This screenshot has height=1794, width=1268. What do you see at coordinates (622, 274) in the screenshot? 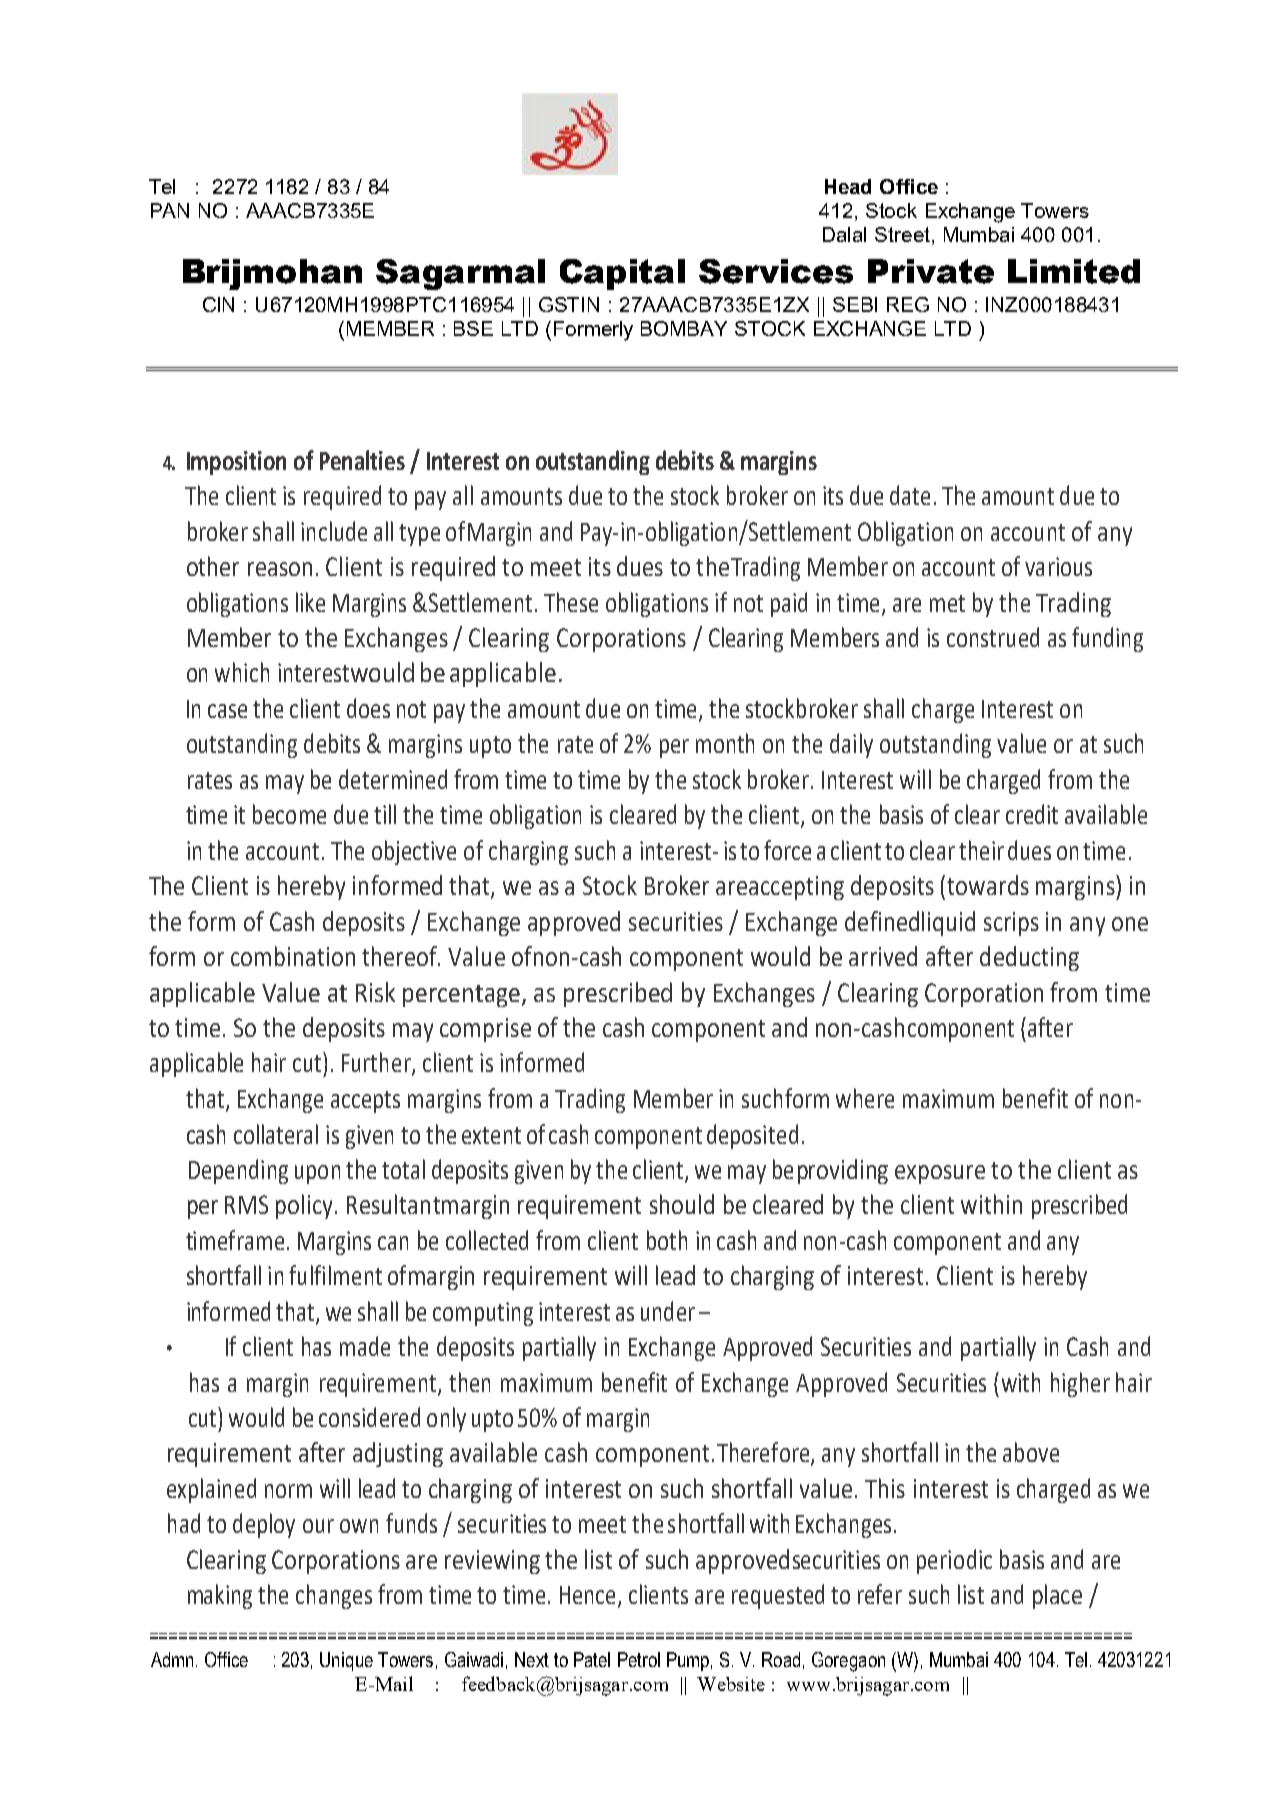
I see `Capital` at bounding box center [622, 274].
